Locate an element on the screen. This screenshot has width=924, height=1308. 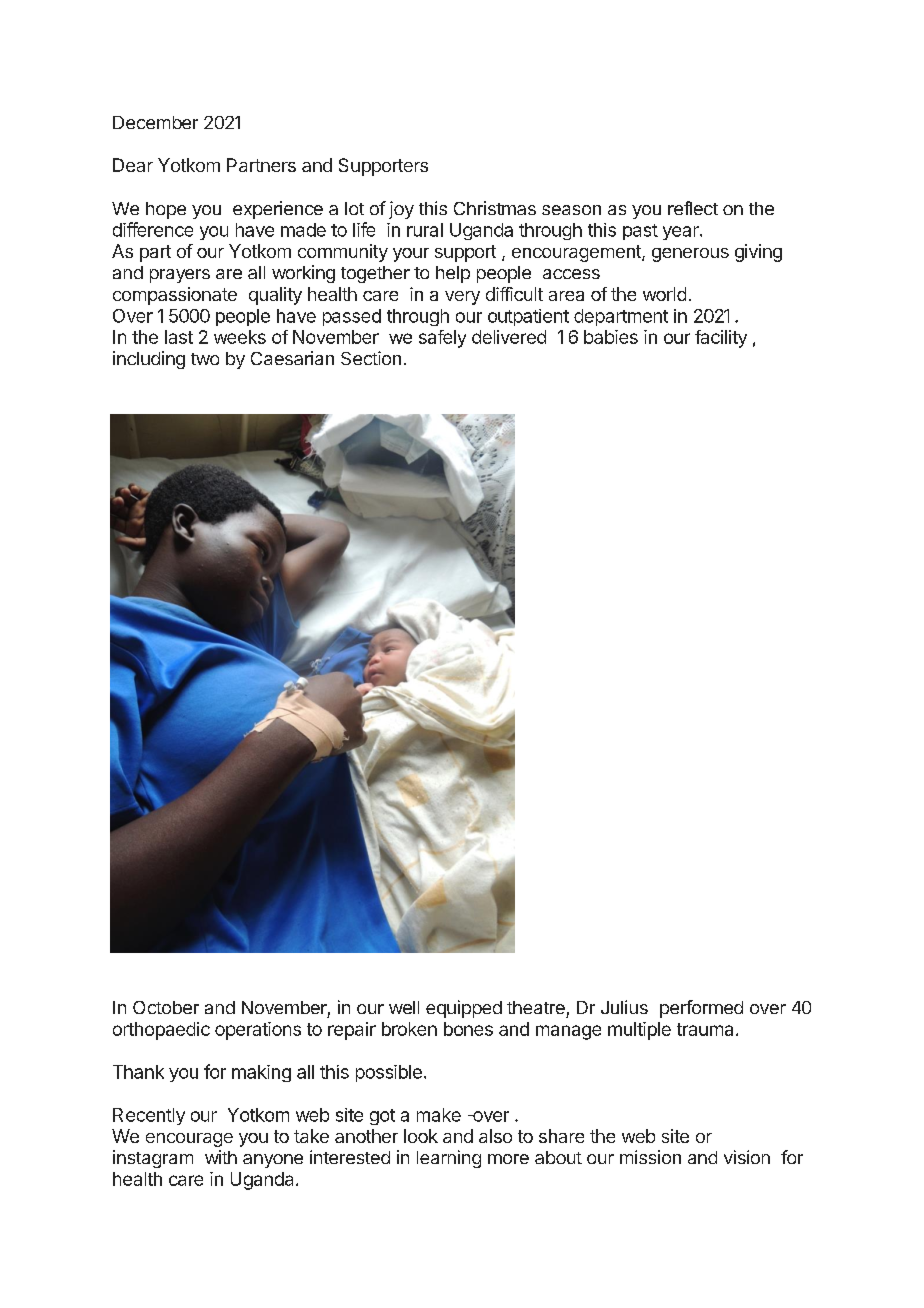
make is located at coordinates (439, 1115).
